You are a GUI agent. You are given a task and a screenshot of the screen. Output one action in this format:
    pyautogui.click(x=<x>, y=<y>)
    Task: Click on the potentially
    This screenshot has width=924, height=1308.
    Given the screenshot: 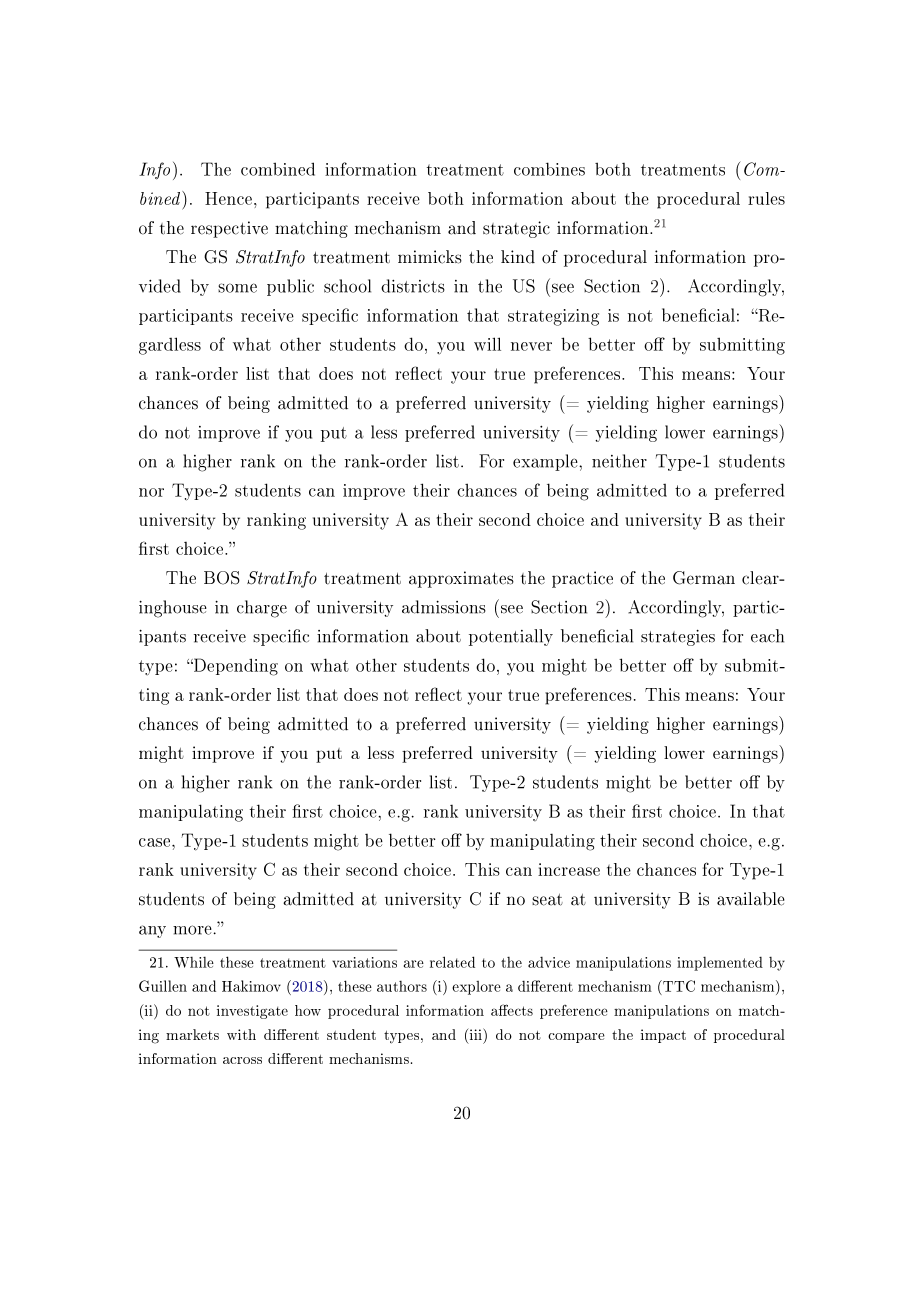 What is the action you would take?
    pyautogui.click(x=511, y=637)
